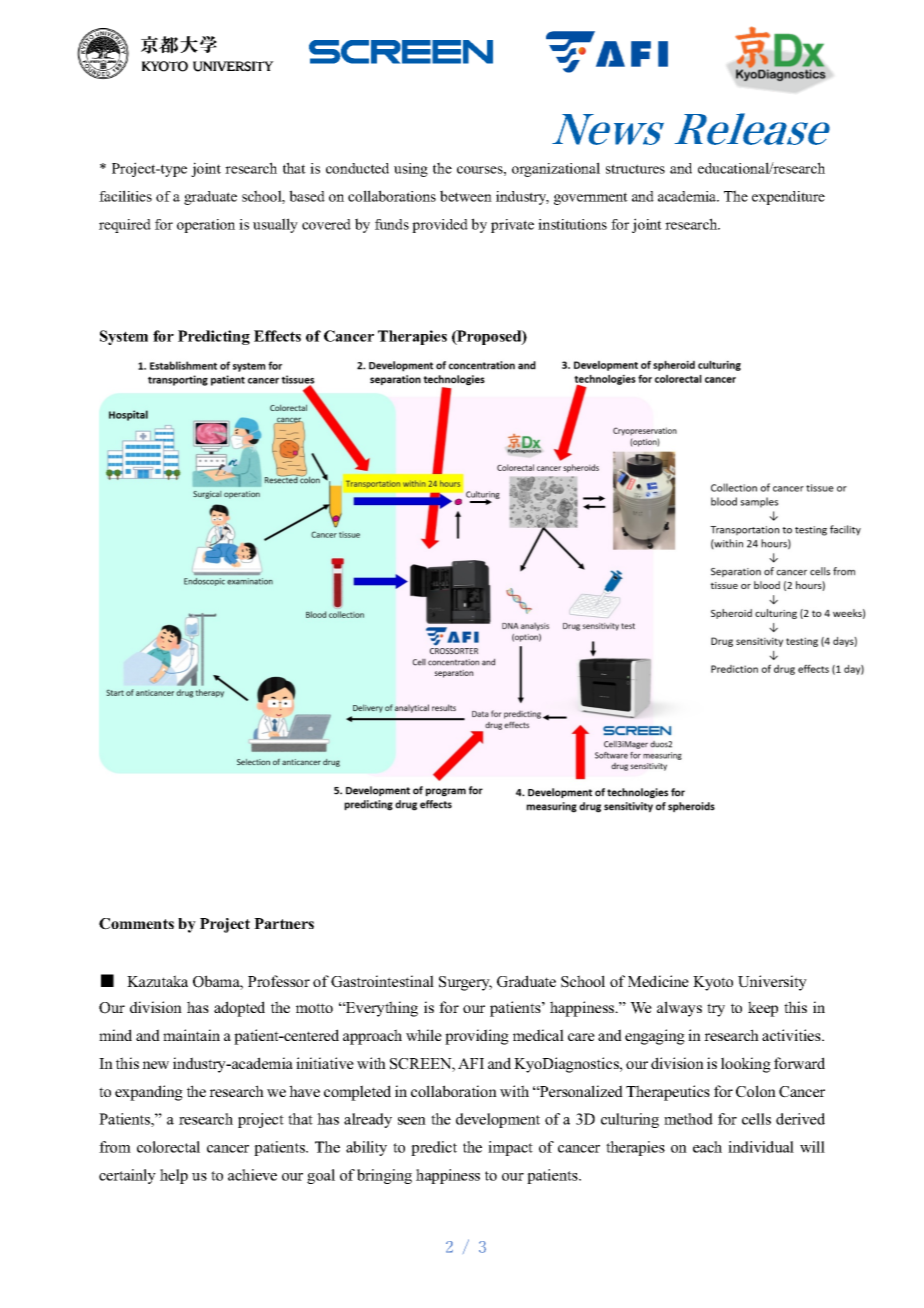 This document has width=924, height=1308. Describe the element at coordinates (572, 224) in the document. I see `institutions` at that location.
